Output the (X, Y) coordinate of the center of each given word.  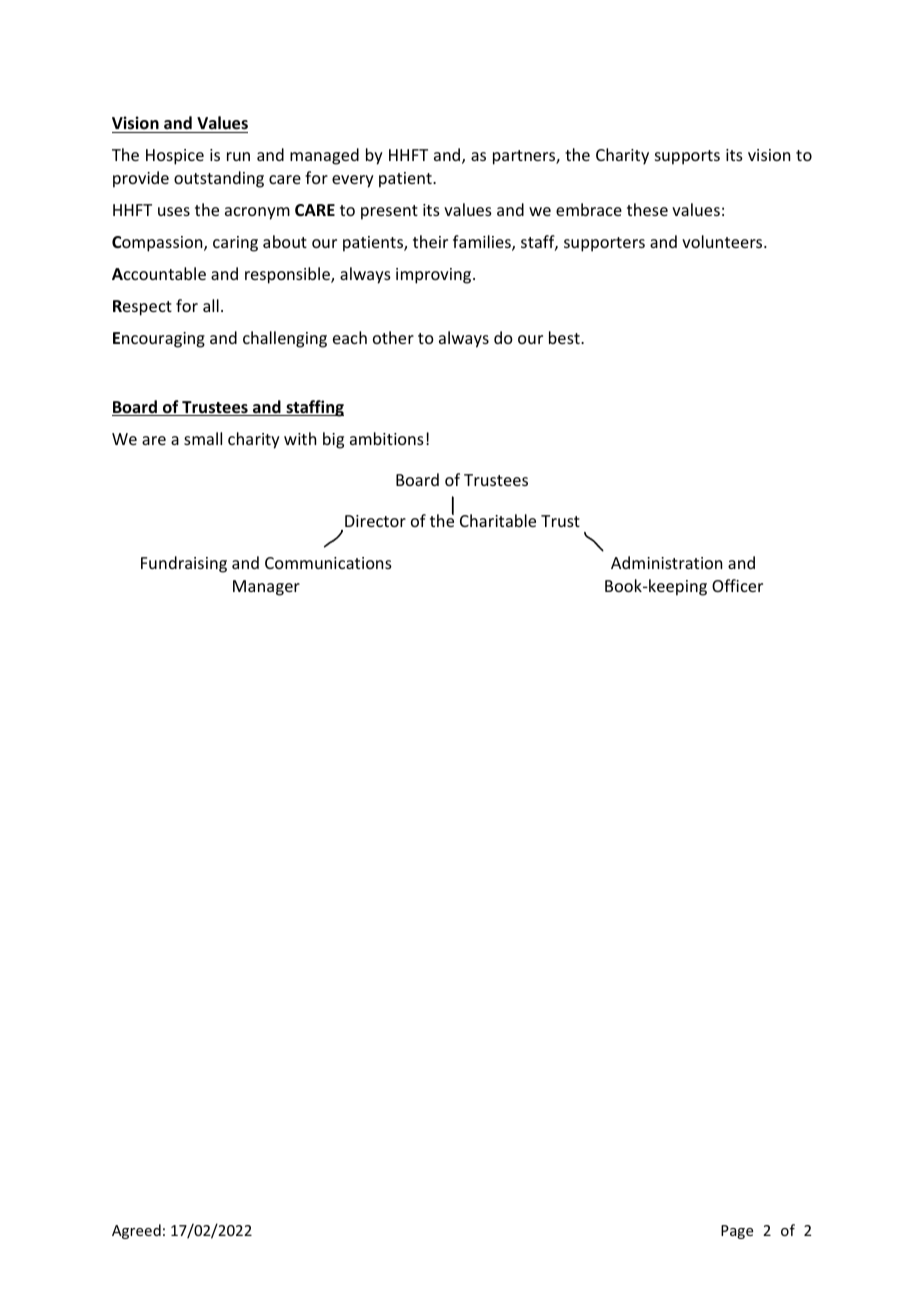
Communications (328, 563)
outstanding (219, 179)
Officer (737, 585)
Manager (266, 588)
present (389, 212)
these (647, 209)
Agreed (136, 1231)
